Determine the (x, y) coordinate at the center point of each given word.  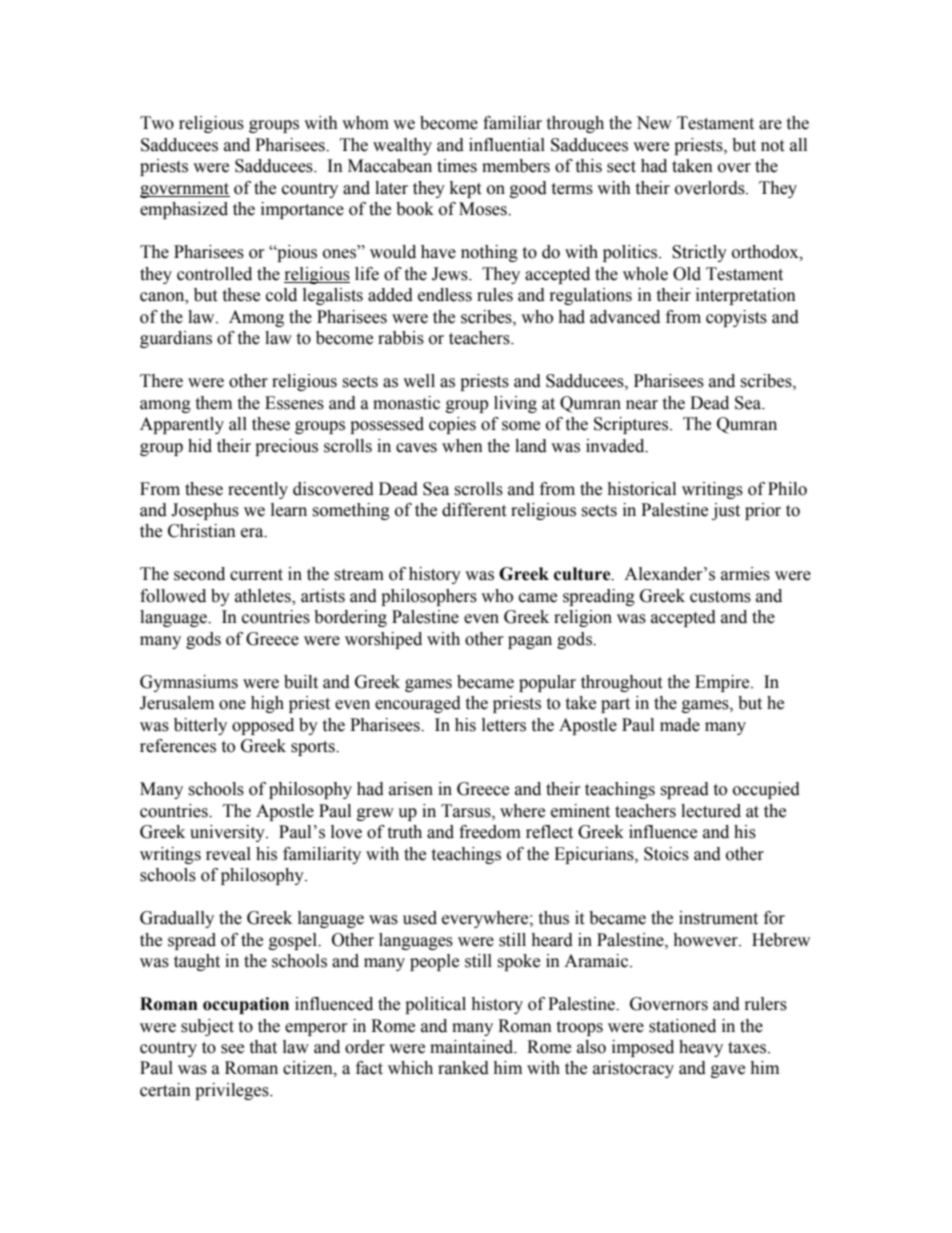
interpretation (746, 296)
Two (157, 123)
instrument (718, 918)
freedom (490, 832)
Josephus (205, 511)
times (457, 166)
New (654, 123)
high (267, 704)
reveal (228, 854)
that (263, 1047)
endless (445, 295)
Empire (723, 683)
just (726, 511)
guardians (176, 339)
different (474, 510)
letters (504, 725)
